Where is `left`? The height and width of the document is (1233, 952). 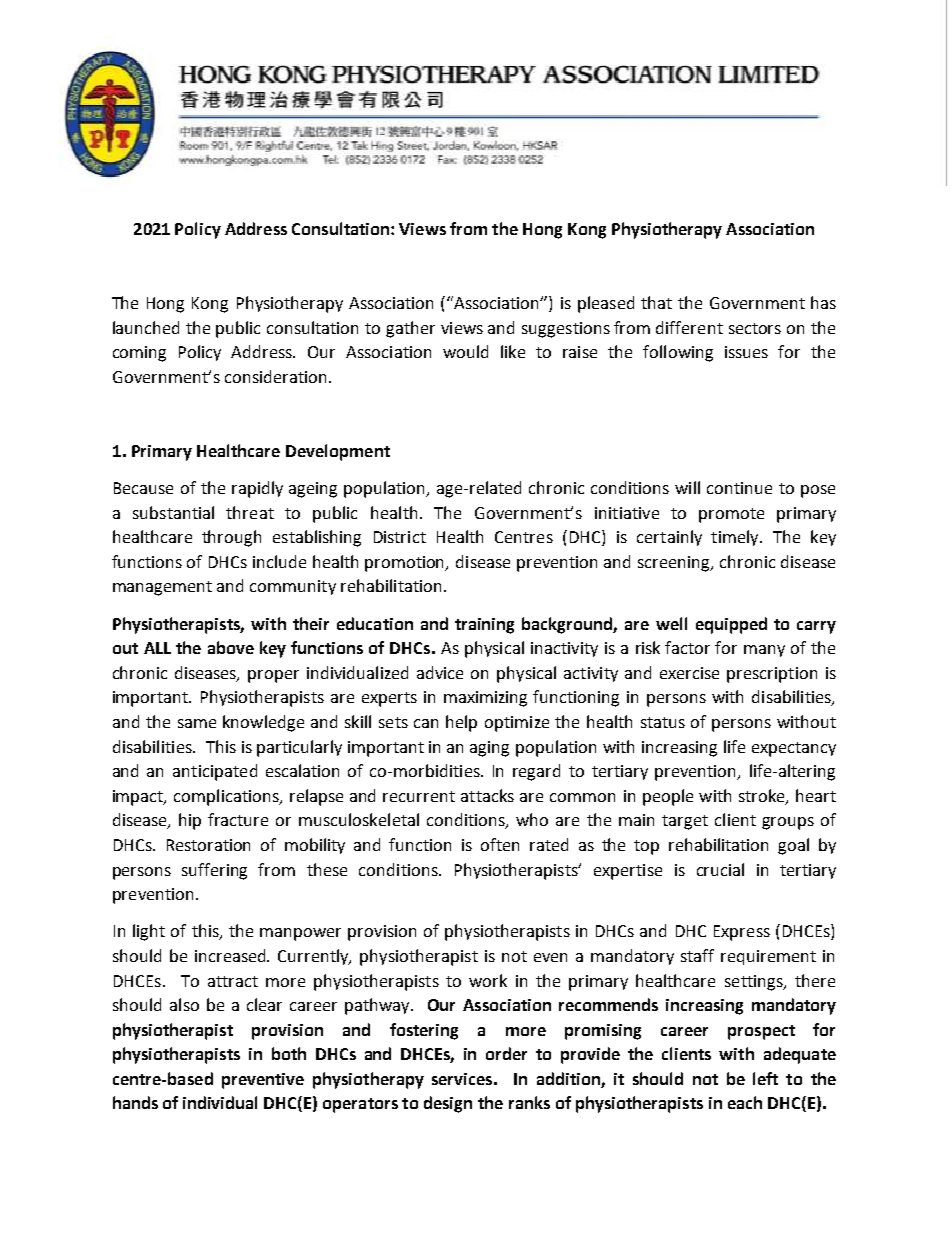 left is located at coordinates (765, 1078).
